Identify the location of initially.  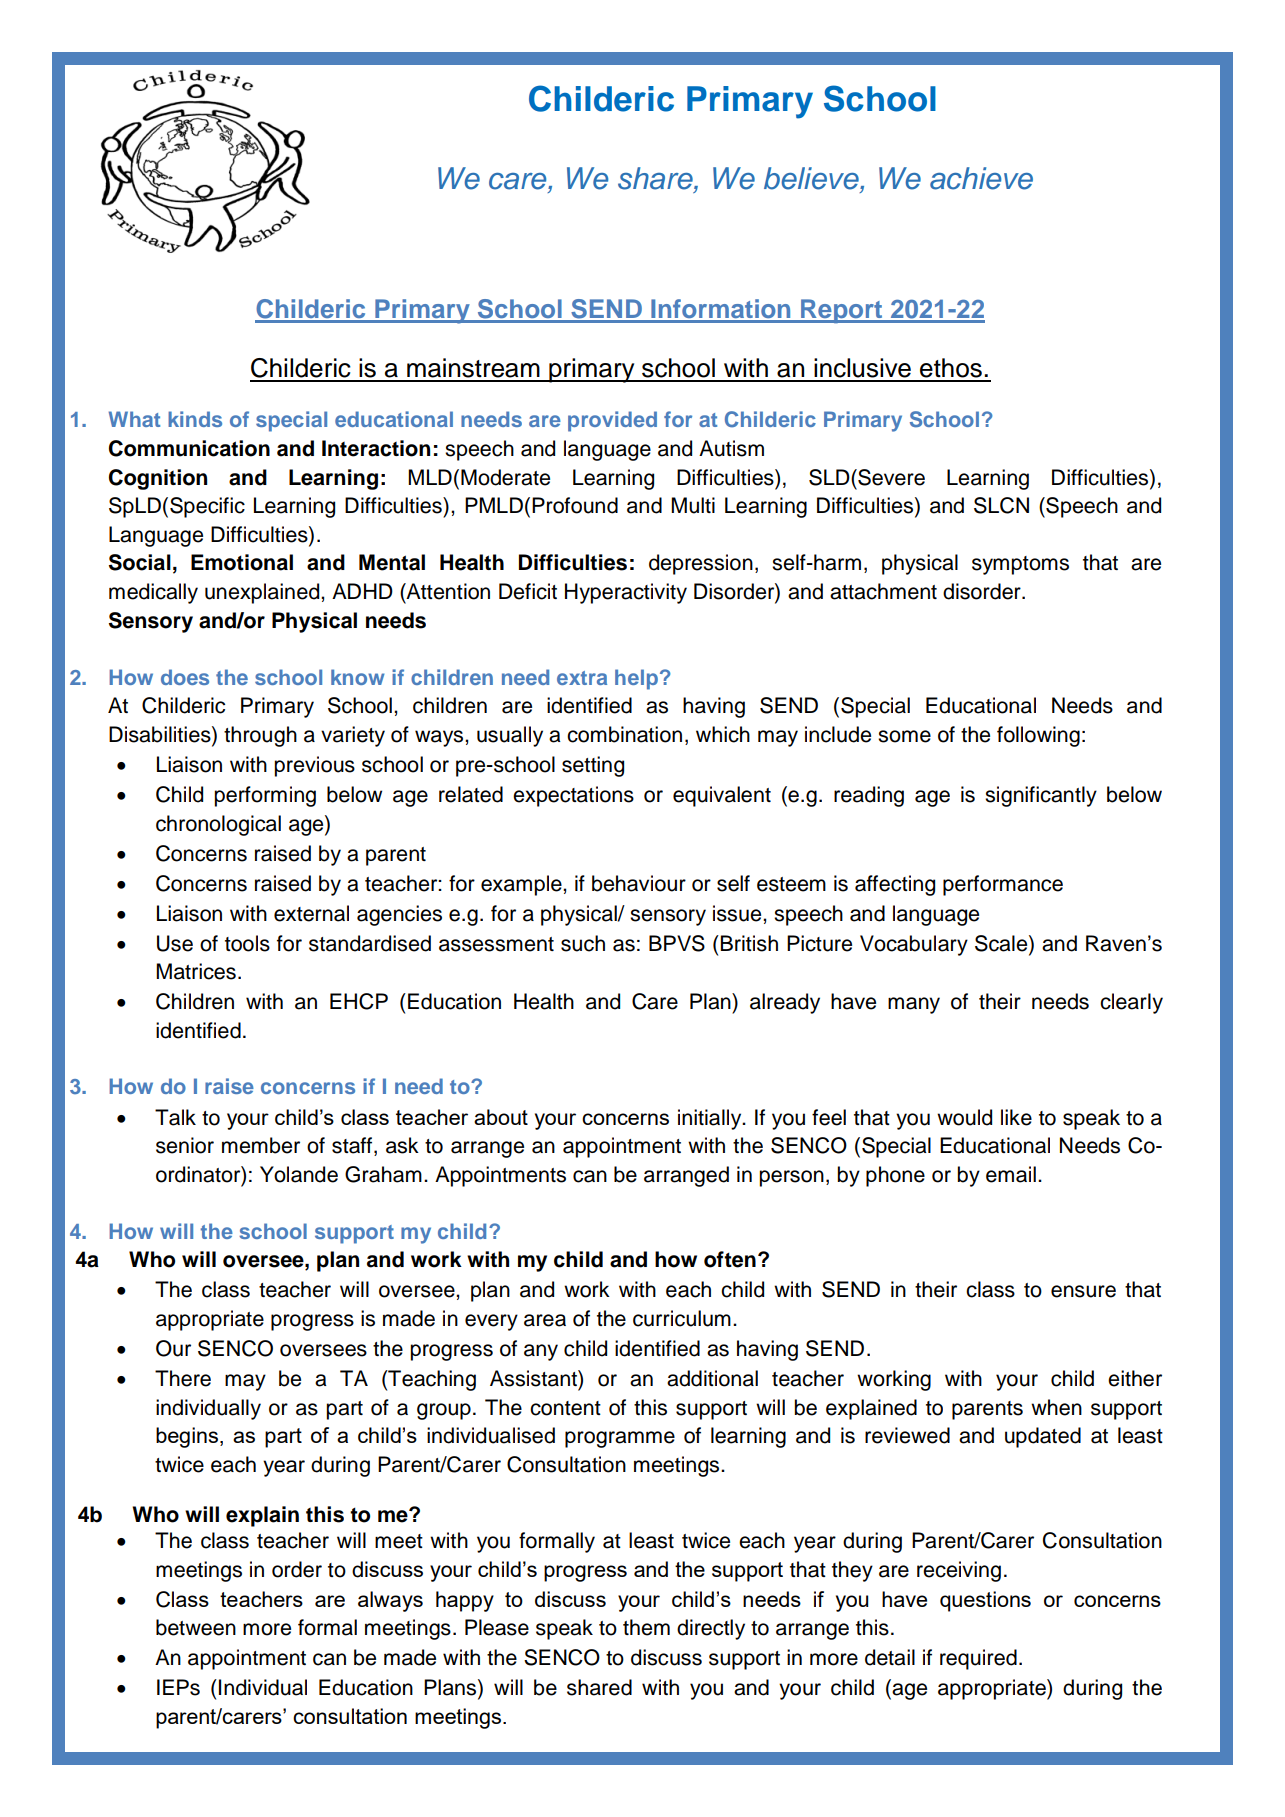
(711, 1119).
